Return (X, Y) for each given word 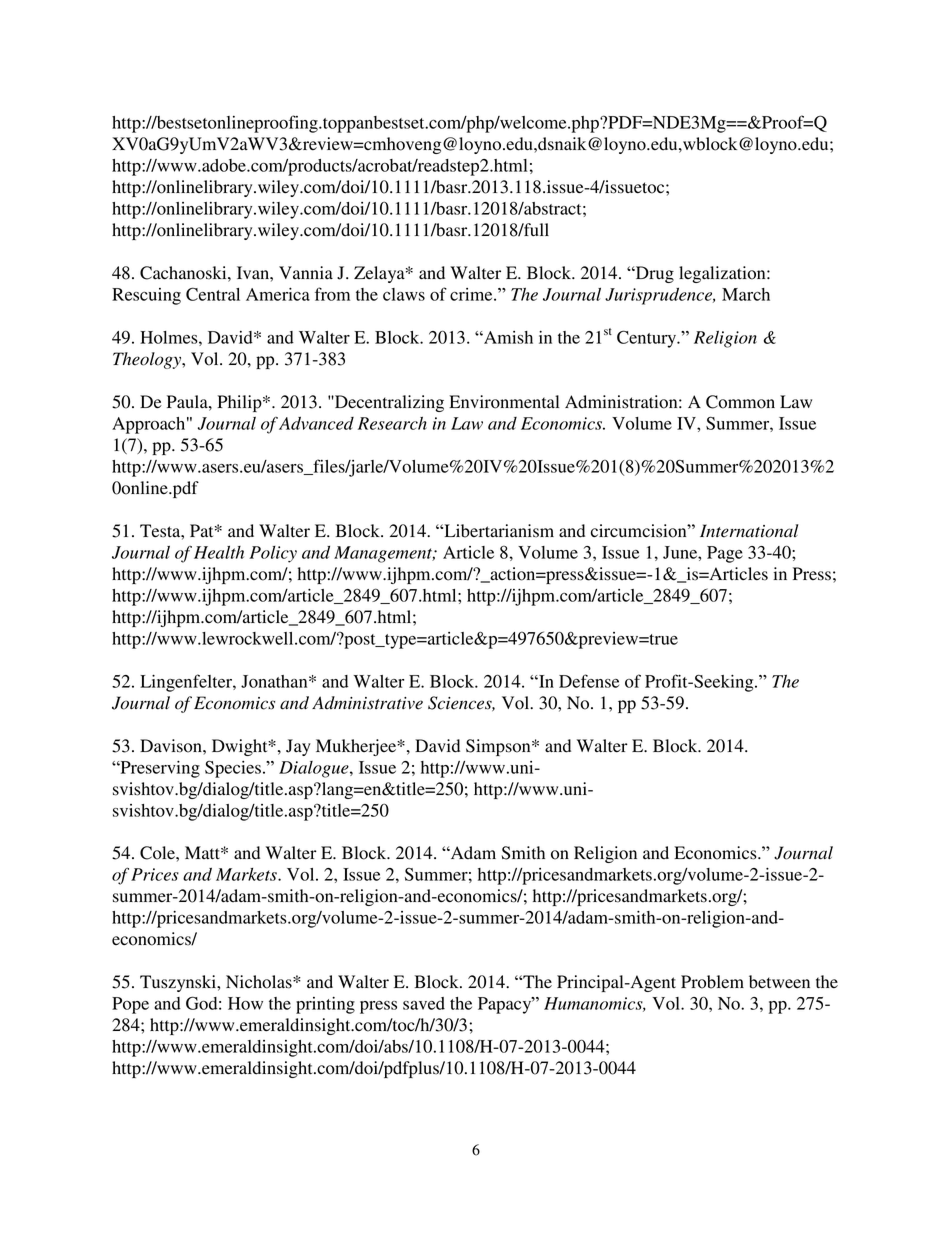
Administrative (367, 703)
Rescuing (146, 296)
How (245, 1003)
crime (472, 294)
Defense (589, 681)
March (746, 294)
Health (219, 552)
